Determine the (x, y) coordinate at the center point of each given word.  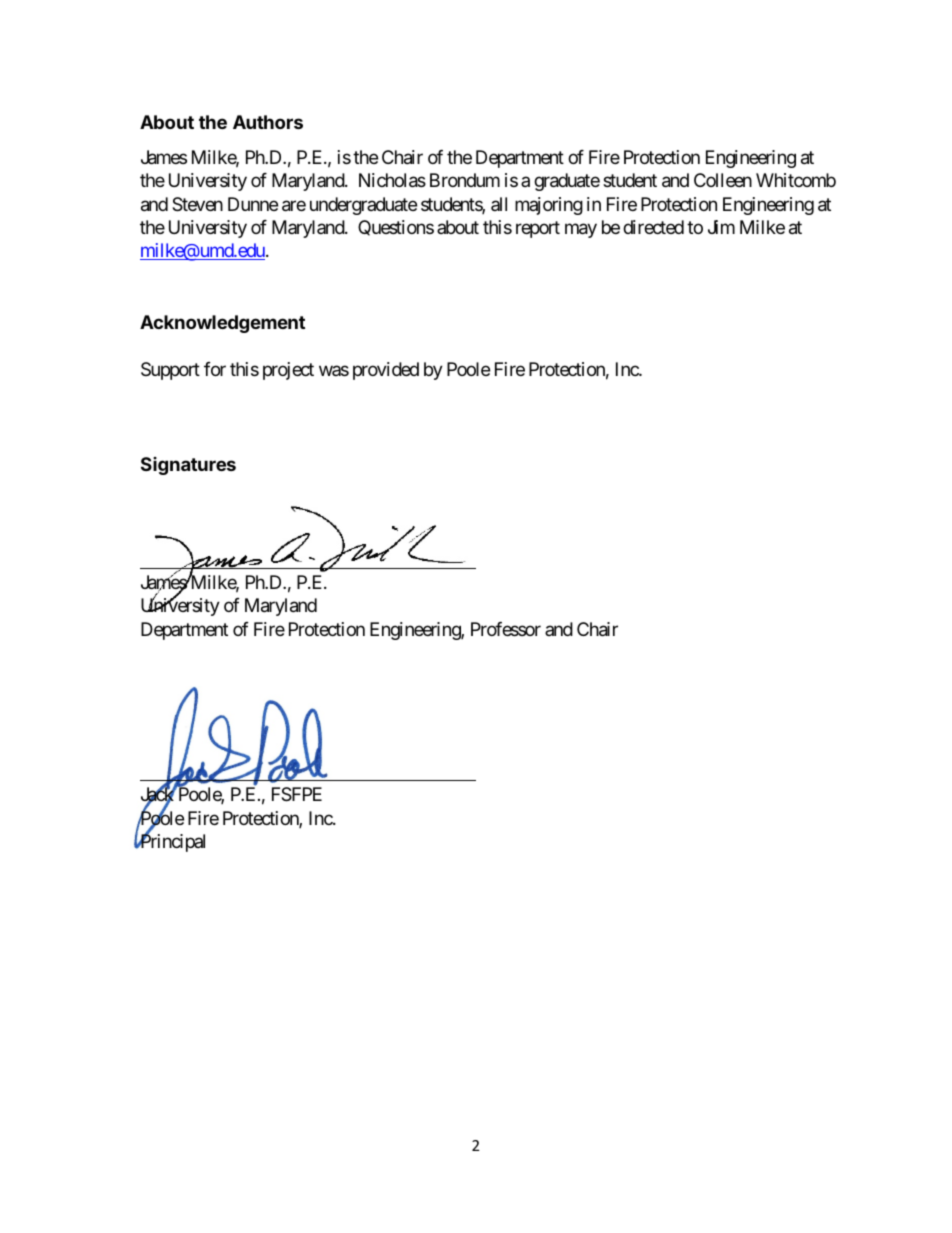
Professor (506, 629)
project (288, 371)
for (215, 369)
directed (653, 227)
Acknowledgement (222, 324)
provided (386, 371)
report (538, 229)
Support (170, 371)
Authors (268, 122)
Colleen (723, 180)
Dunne (253, 204)
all (499, 204)
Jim (721, 227)
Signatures (188, 466)
